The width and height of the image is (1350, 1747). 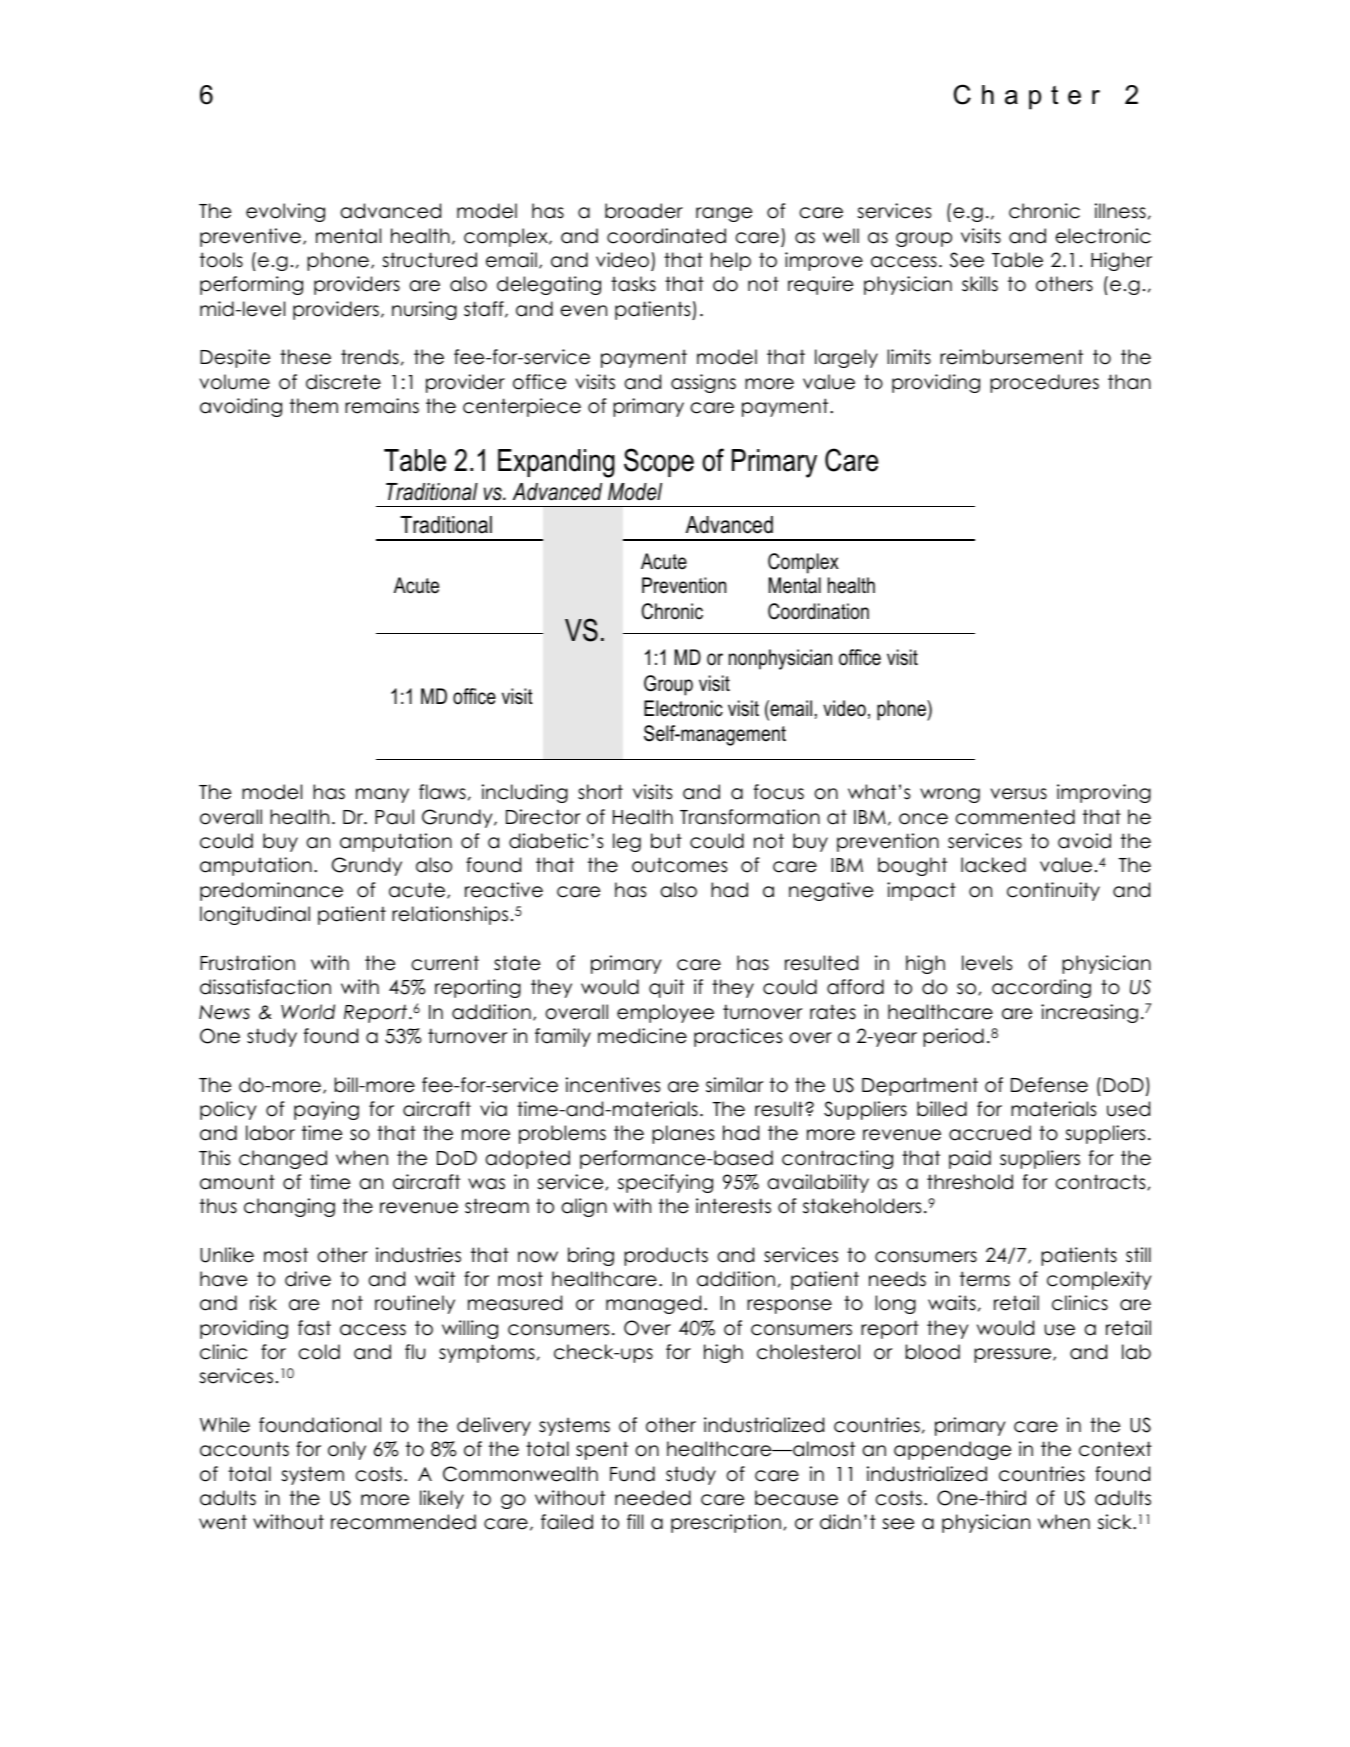 I want to click on evolving, so click(x=285, y=212).
